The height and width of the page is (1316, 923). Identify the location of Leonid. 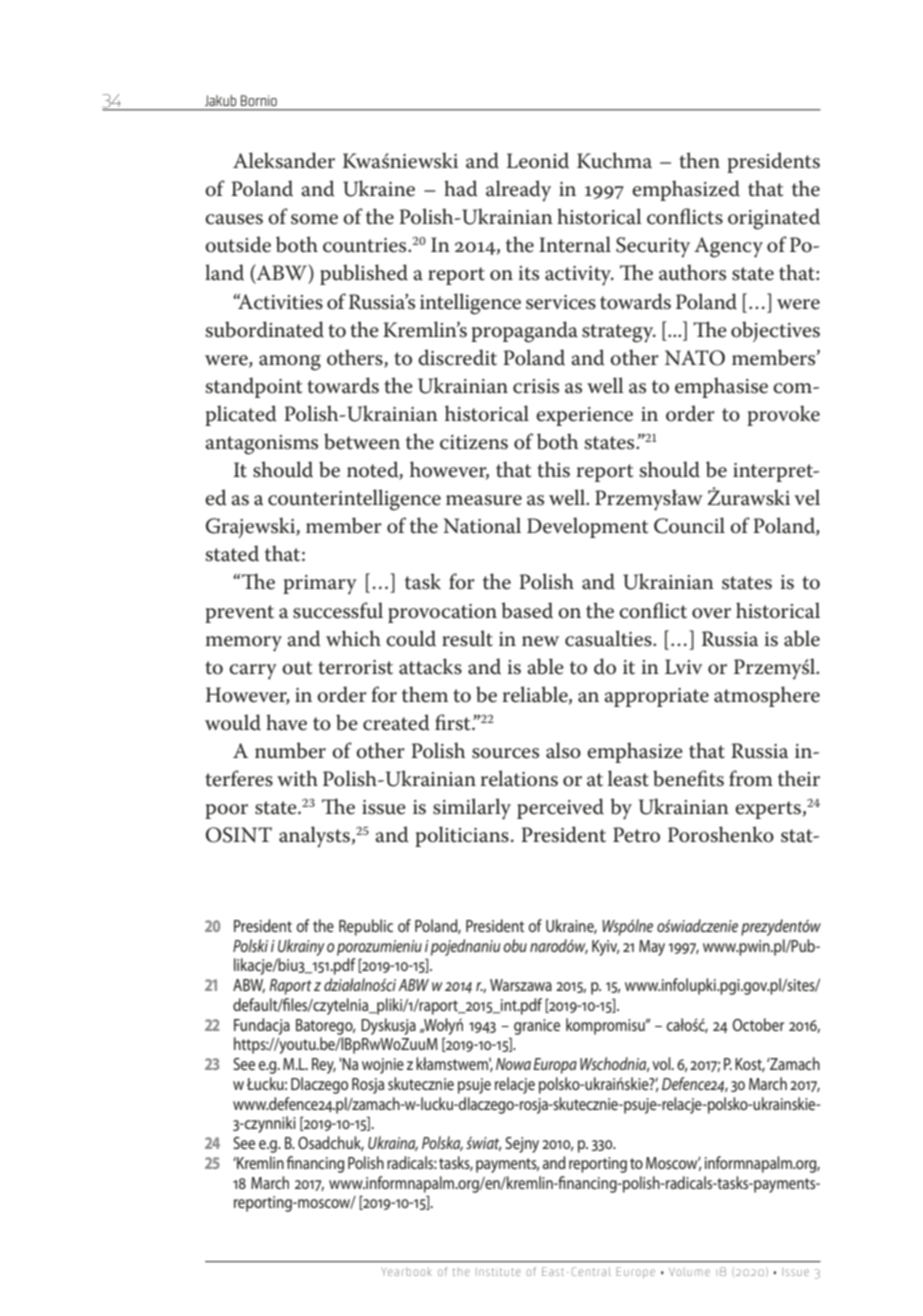
(538, 160).
